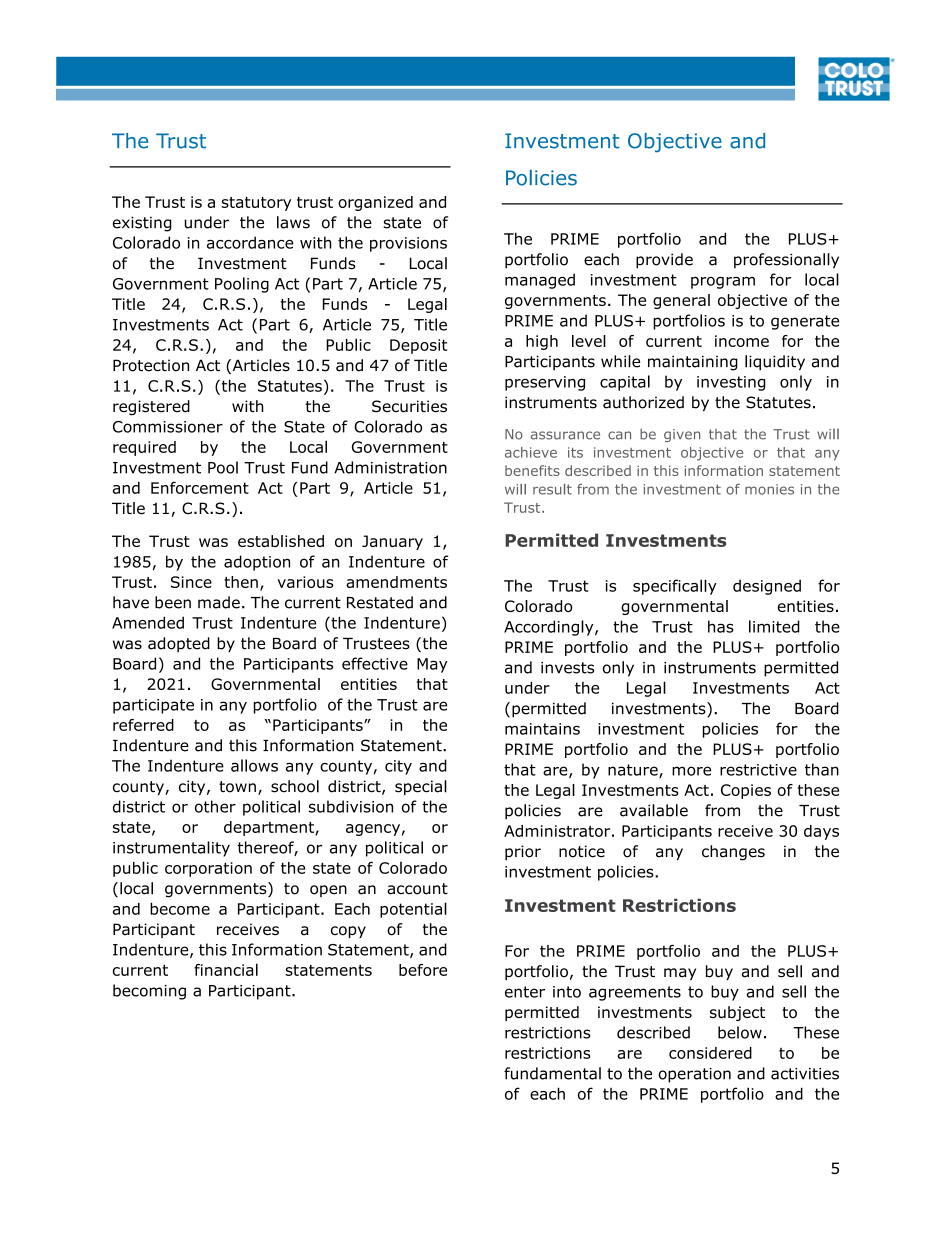 The width and height of the image is (952, 1233). Describe the element at coordinates (567, 668) in the image. I see `invests` at that location.
